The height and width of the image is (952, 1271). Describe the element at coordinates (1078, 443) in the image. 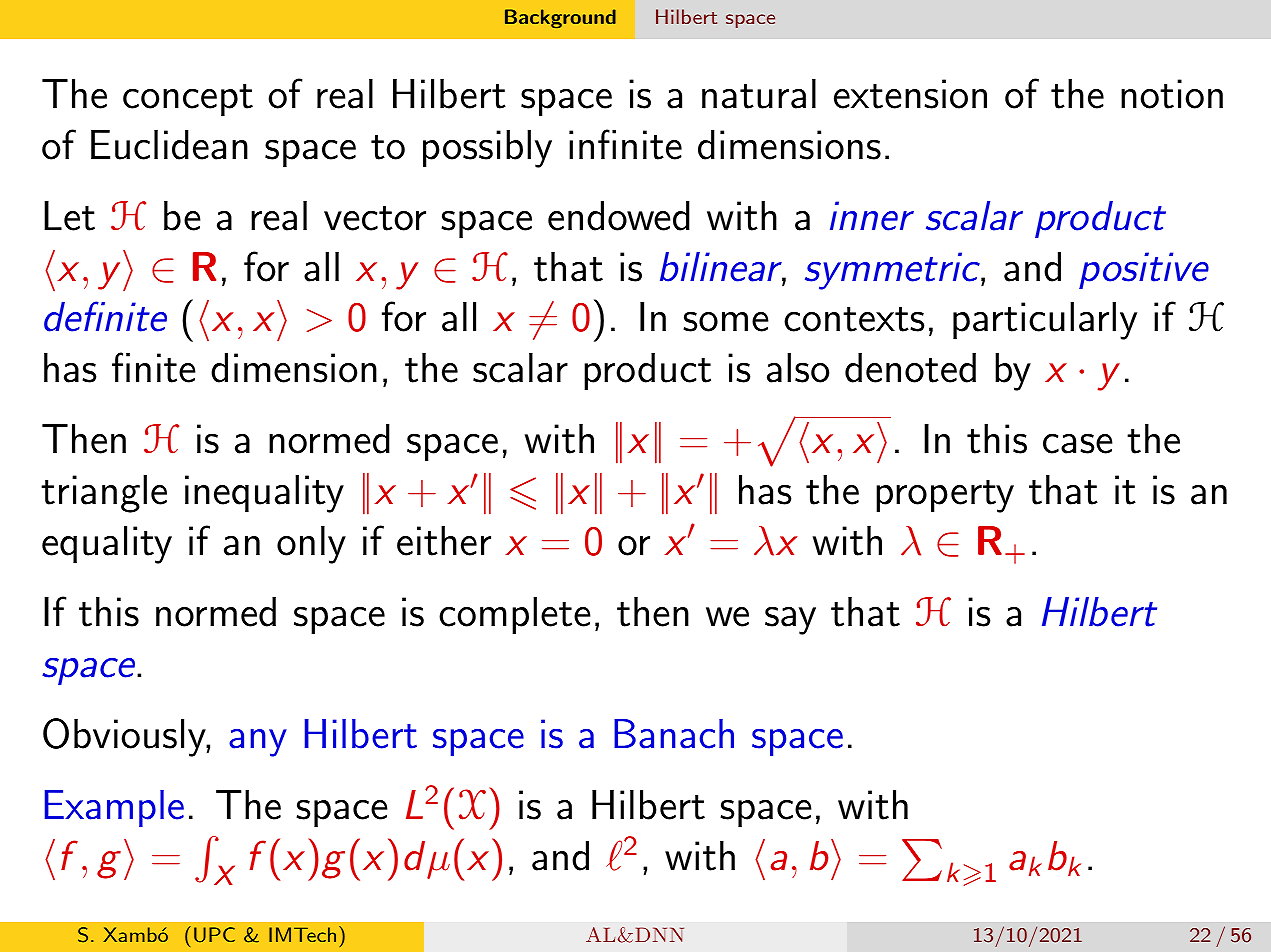

I see `case` at that location.
